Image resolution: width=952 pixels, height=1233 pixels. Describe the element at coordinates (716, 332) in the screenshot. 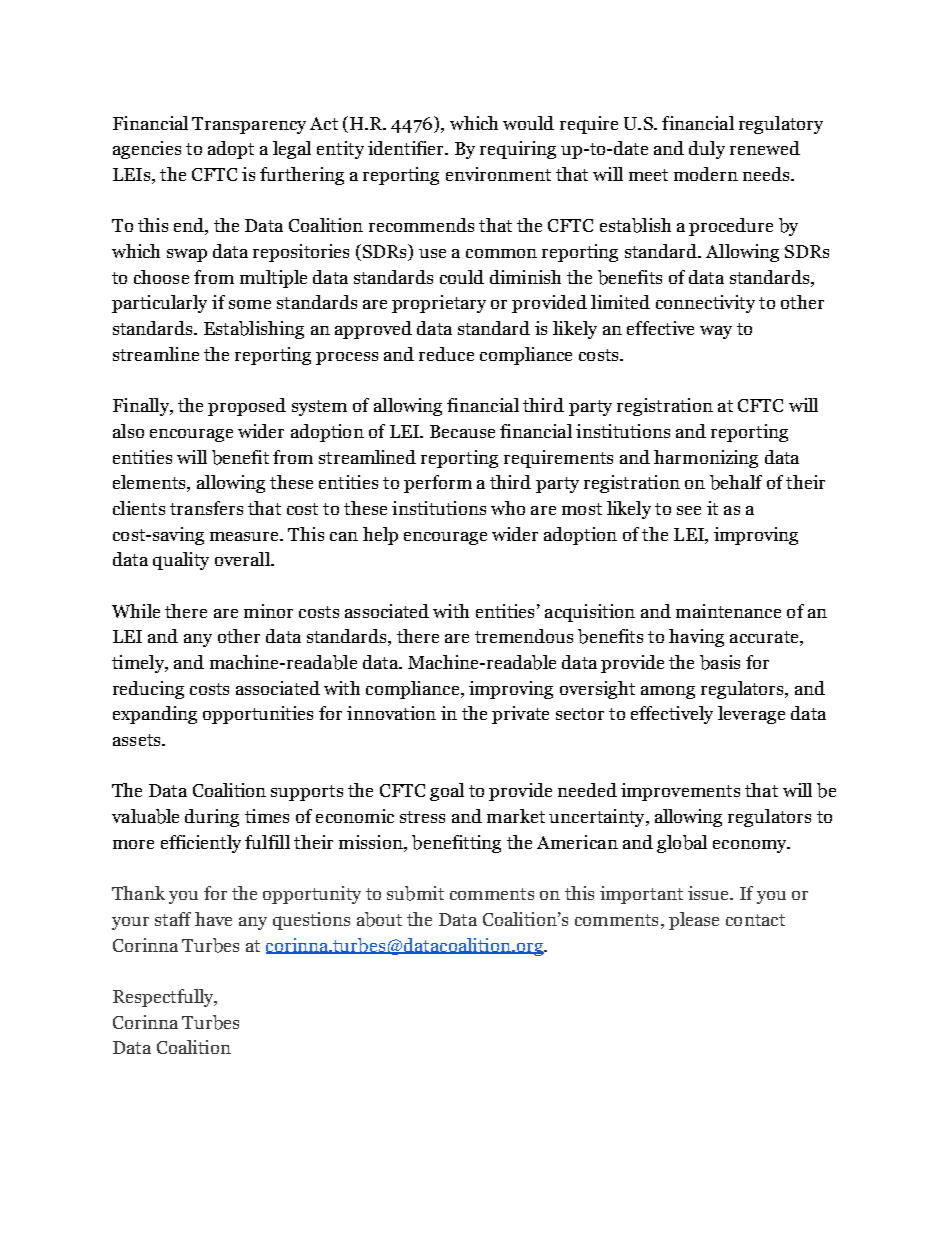

I see `way` at that location.
